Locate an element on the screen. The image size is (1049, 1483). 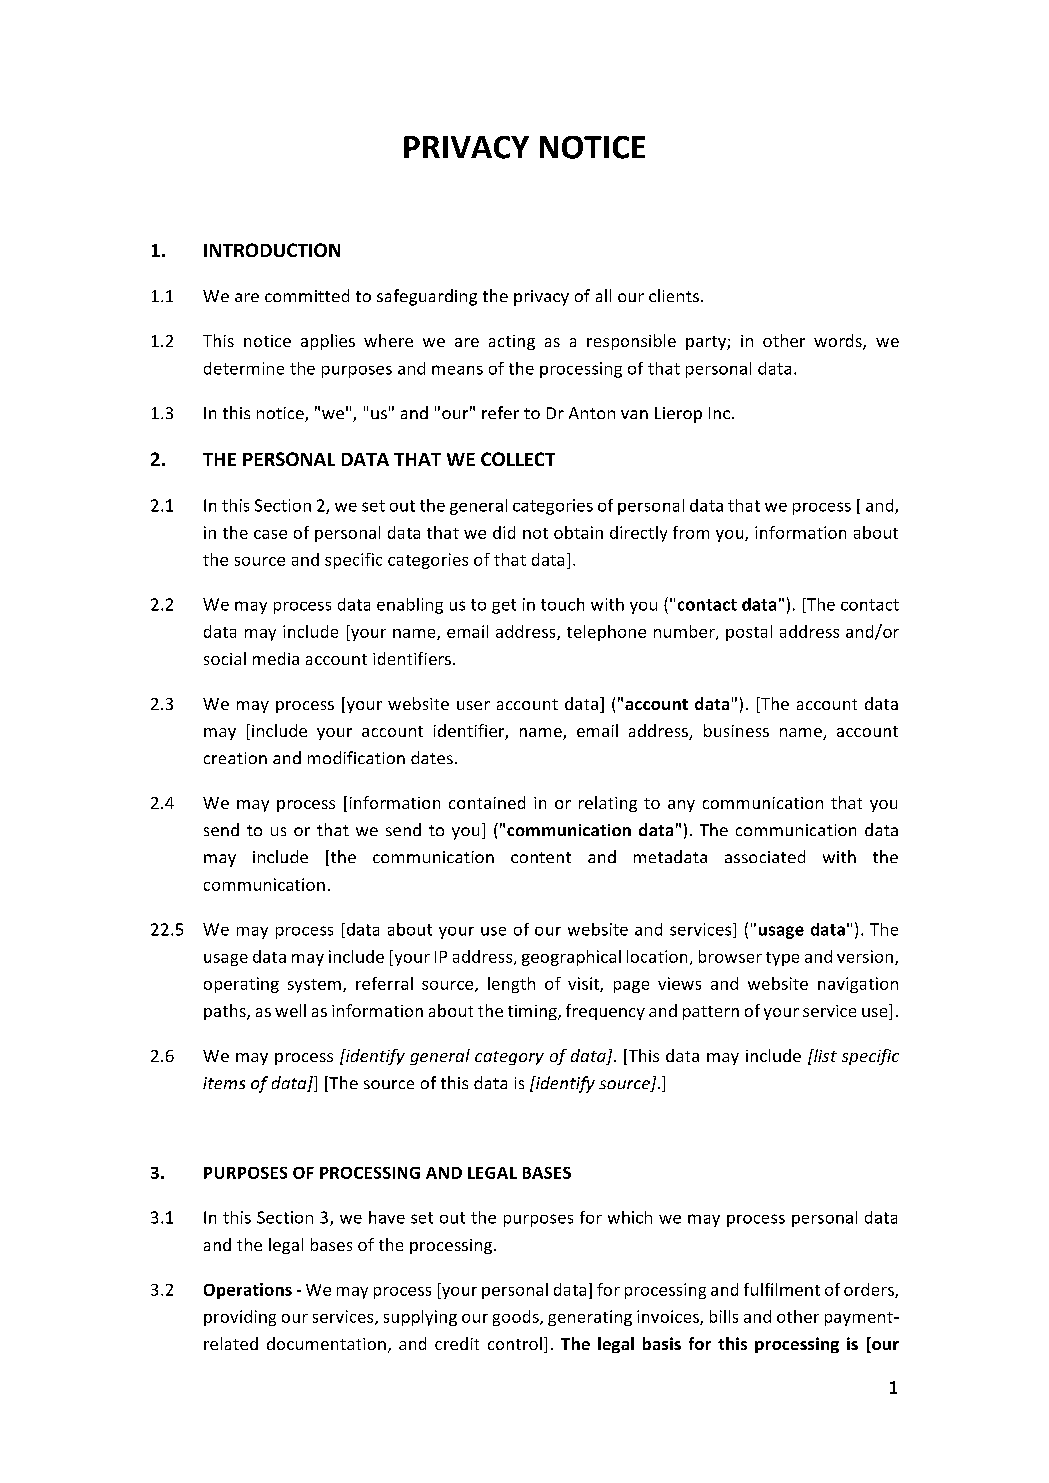
all is located at coordinates (603, 295).
